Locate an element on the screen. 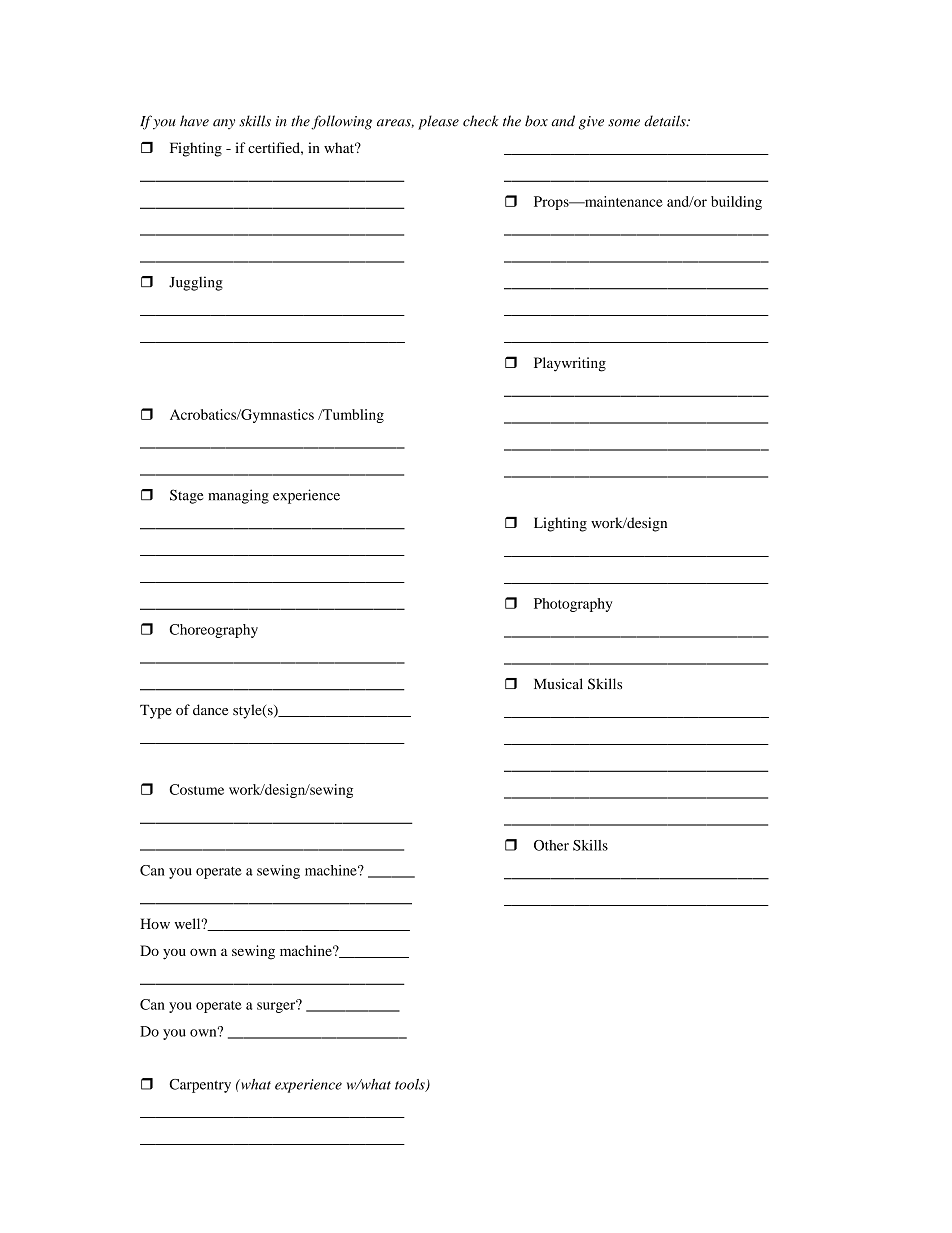 This screenshot has height=1233, width=952. any is located at coordinates (224, 124).
